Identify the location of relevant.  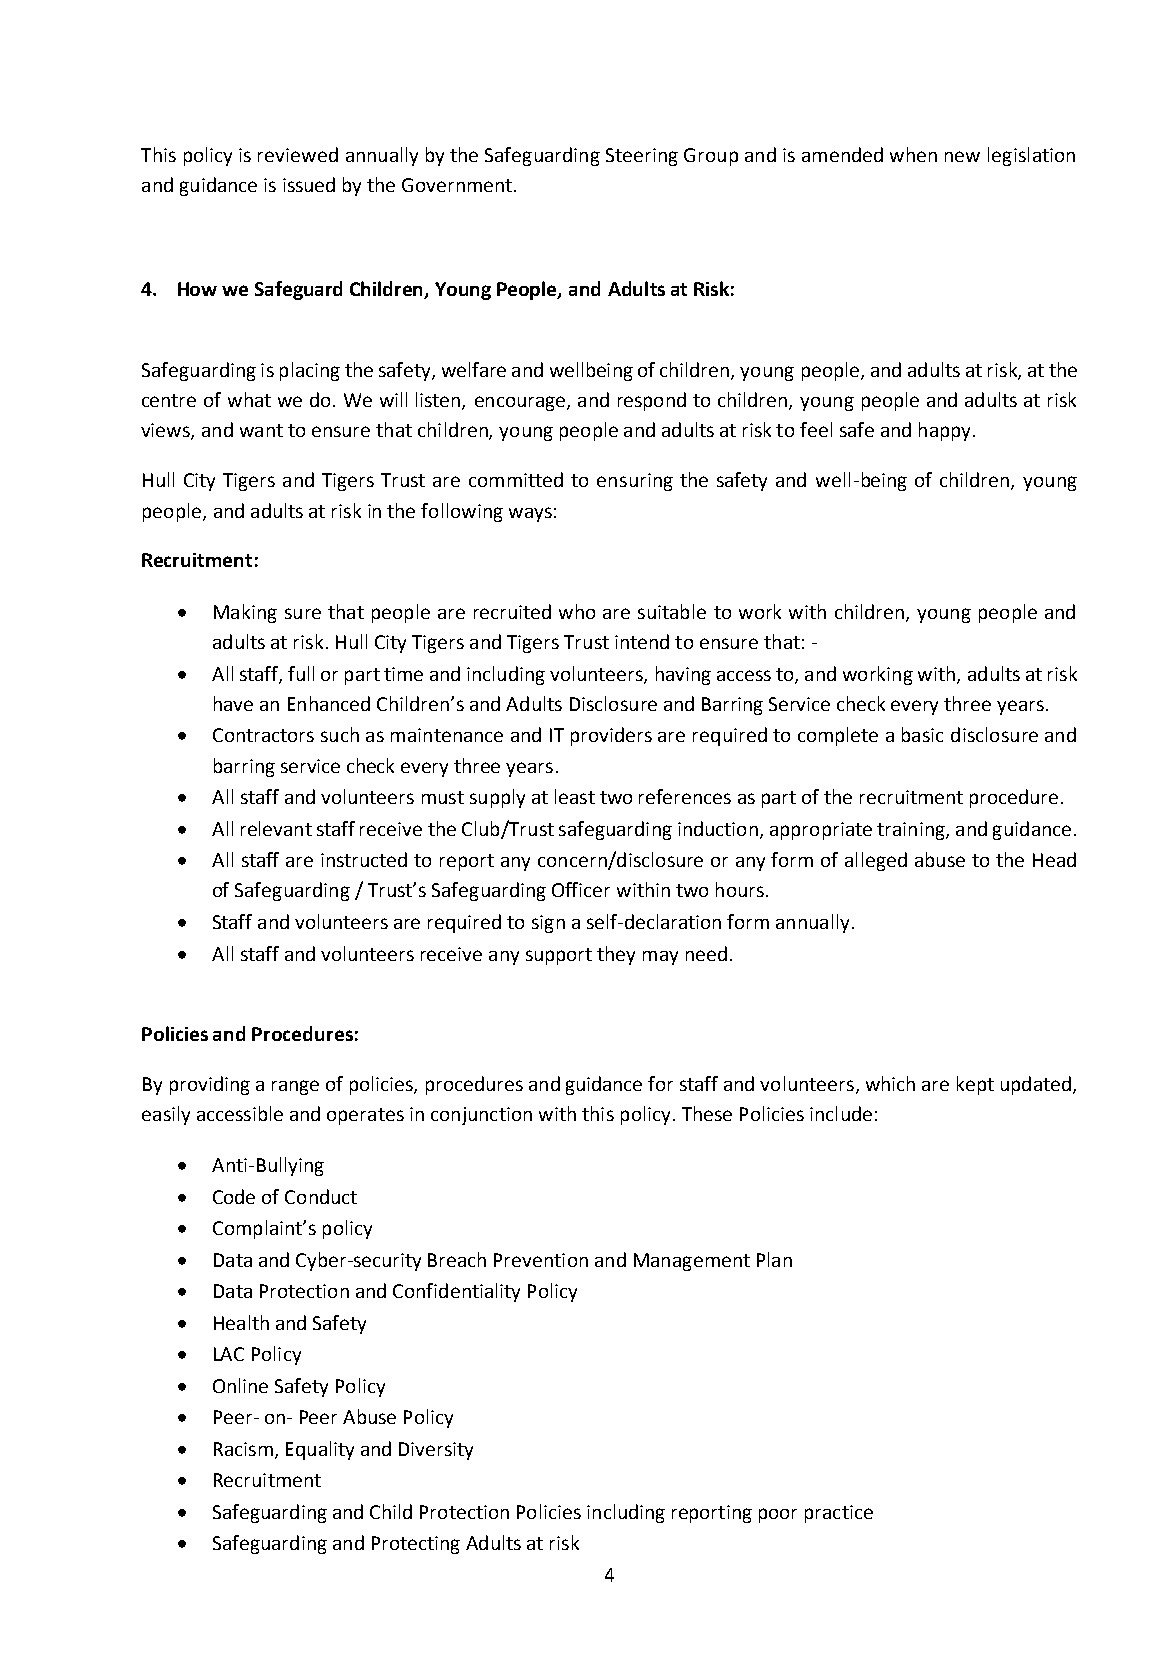
(276, 828).
